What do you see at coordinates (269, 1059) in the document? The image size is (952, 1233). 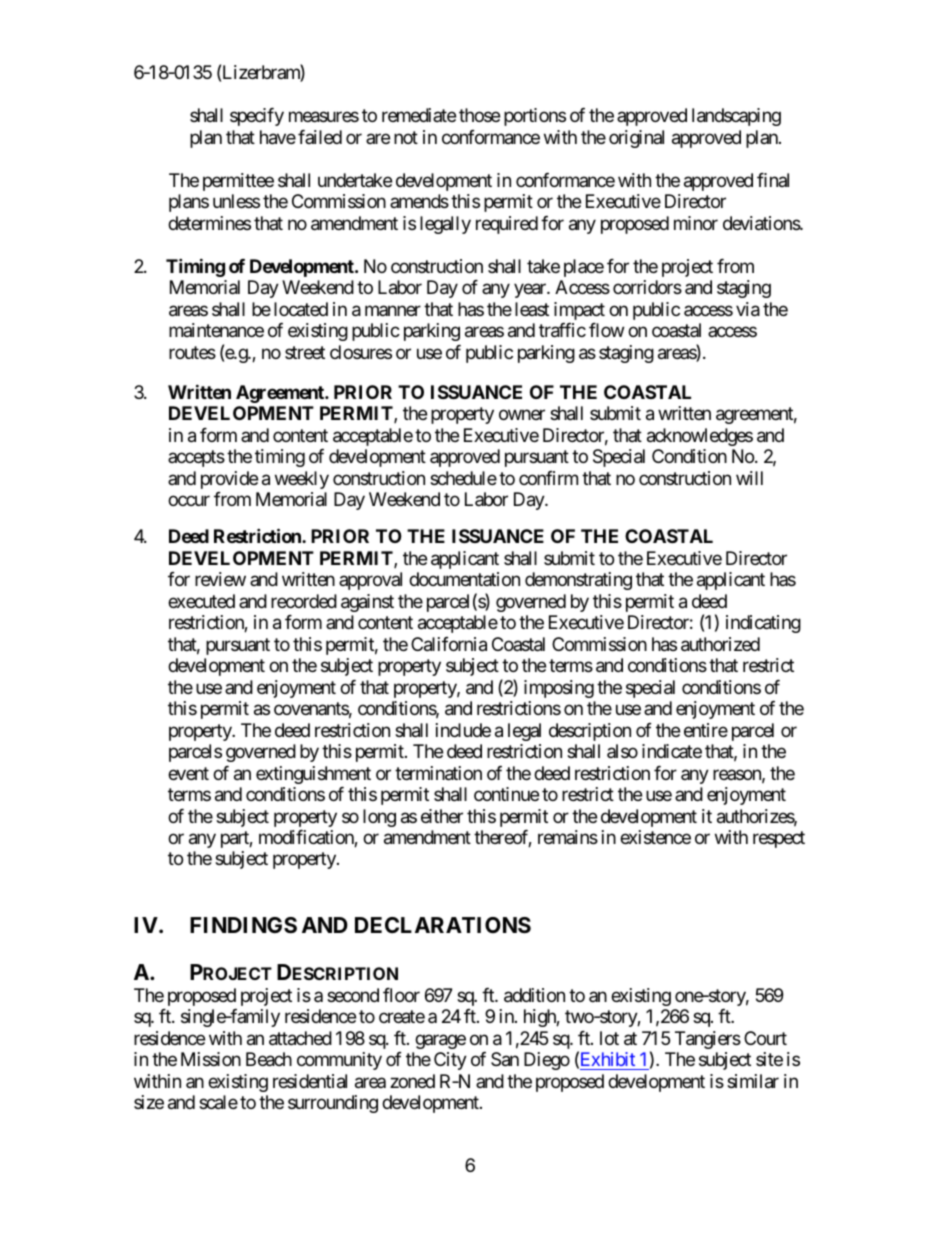 I see `Beach` at bounding box center [269, 1059].
